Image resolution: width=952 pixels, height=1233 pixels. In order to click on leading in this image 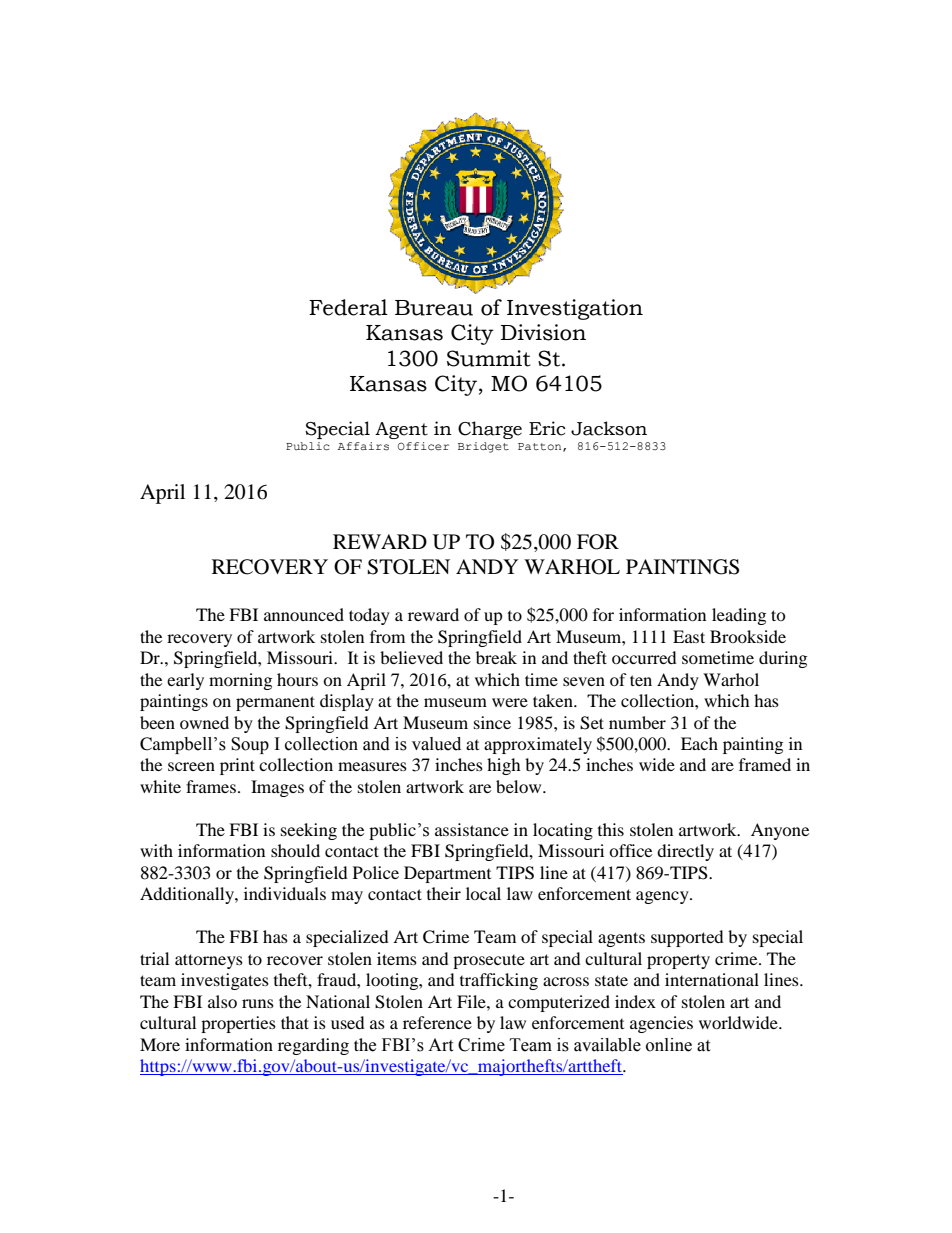, I will do `click(739, 616)`.
